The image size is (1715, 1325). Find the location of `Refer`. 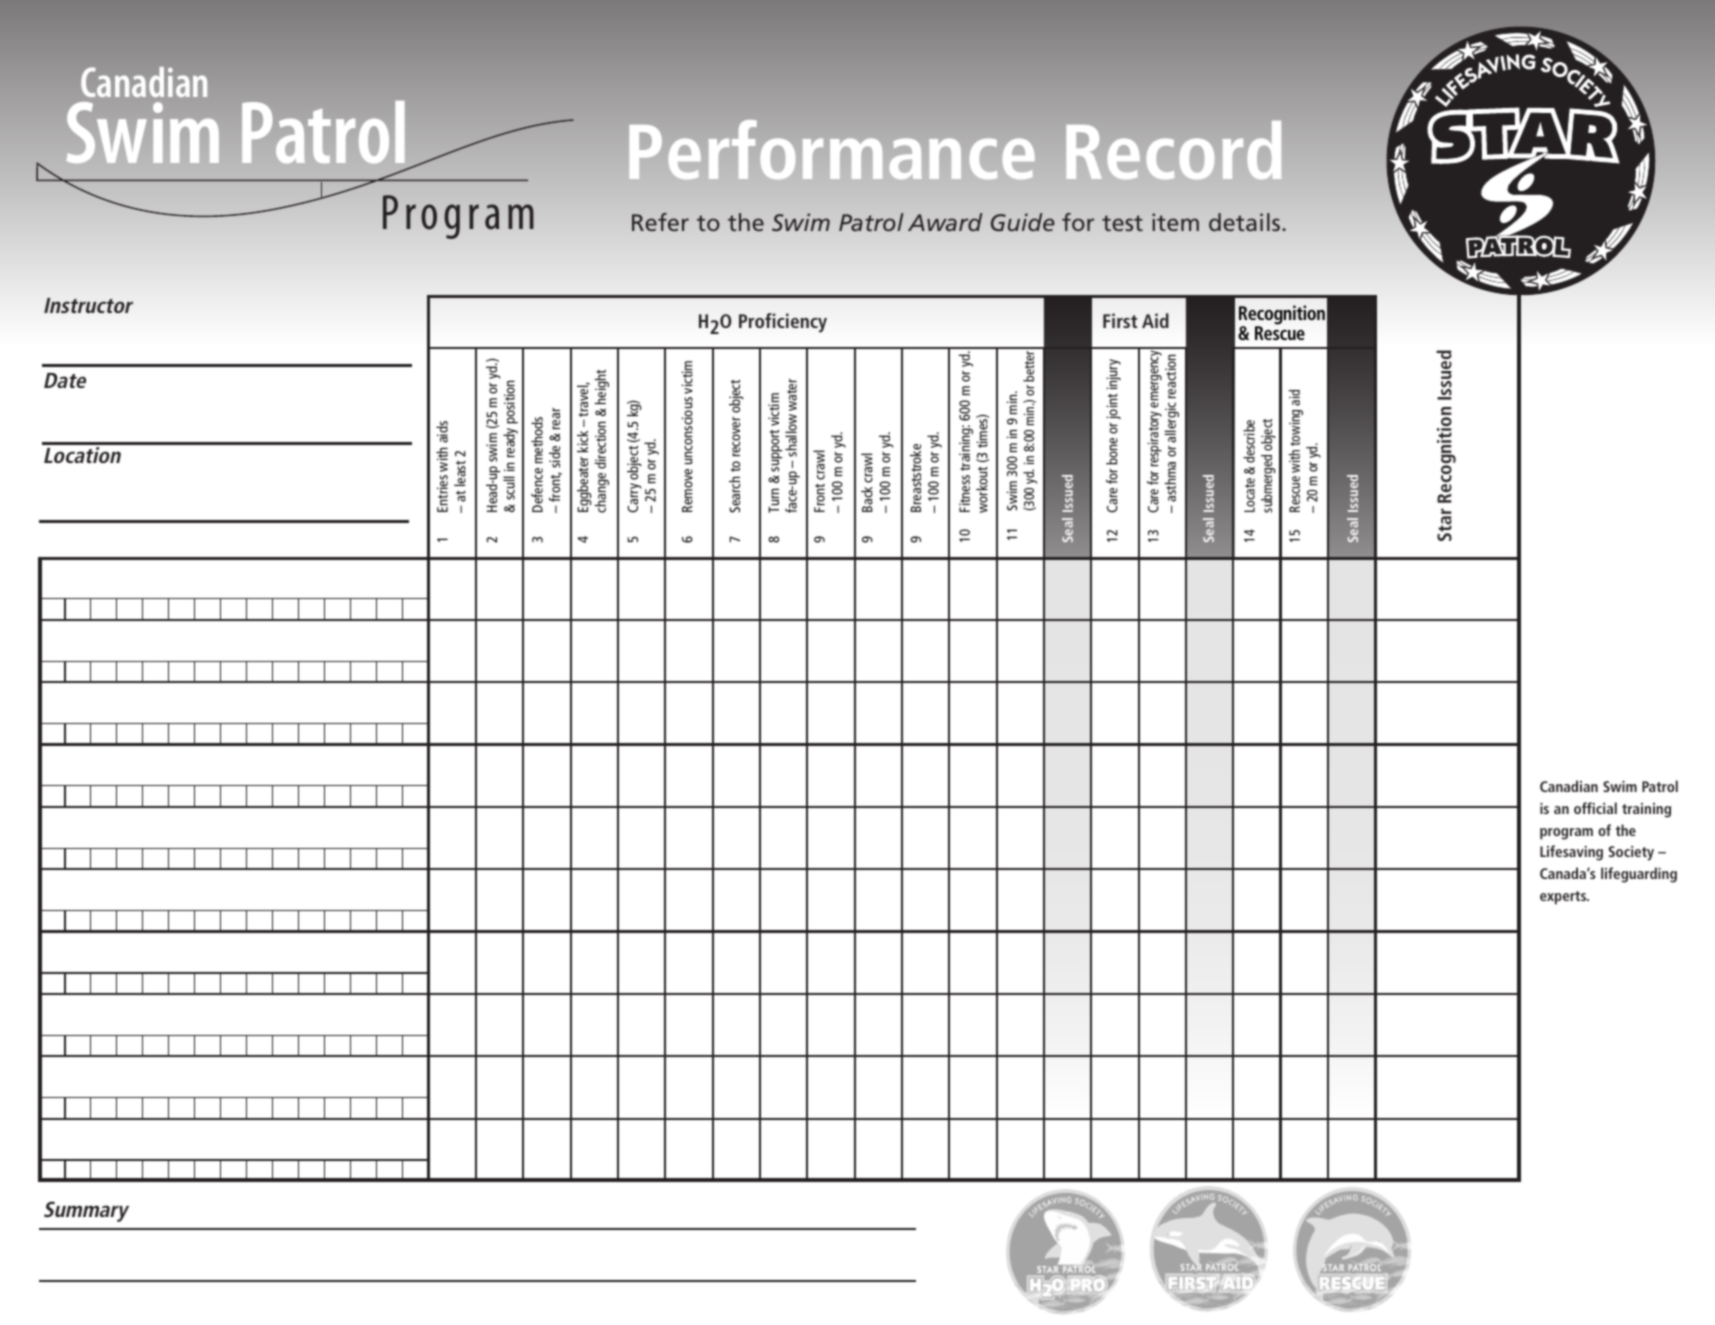

Refer is located at coordinates (660, 222).
